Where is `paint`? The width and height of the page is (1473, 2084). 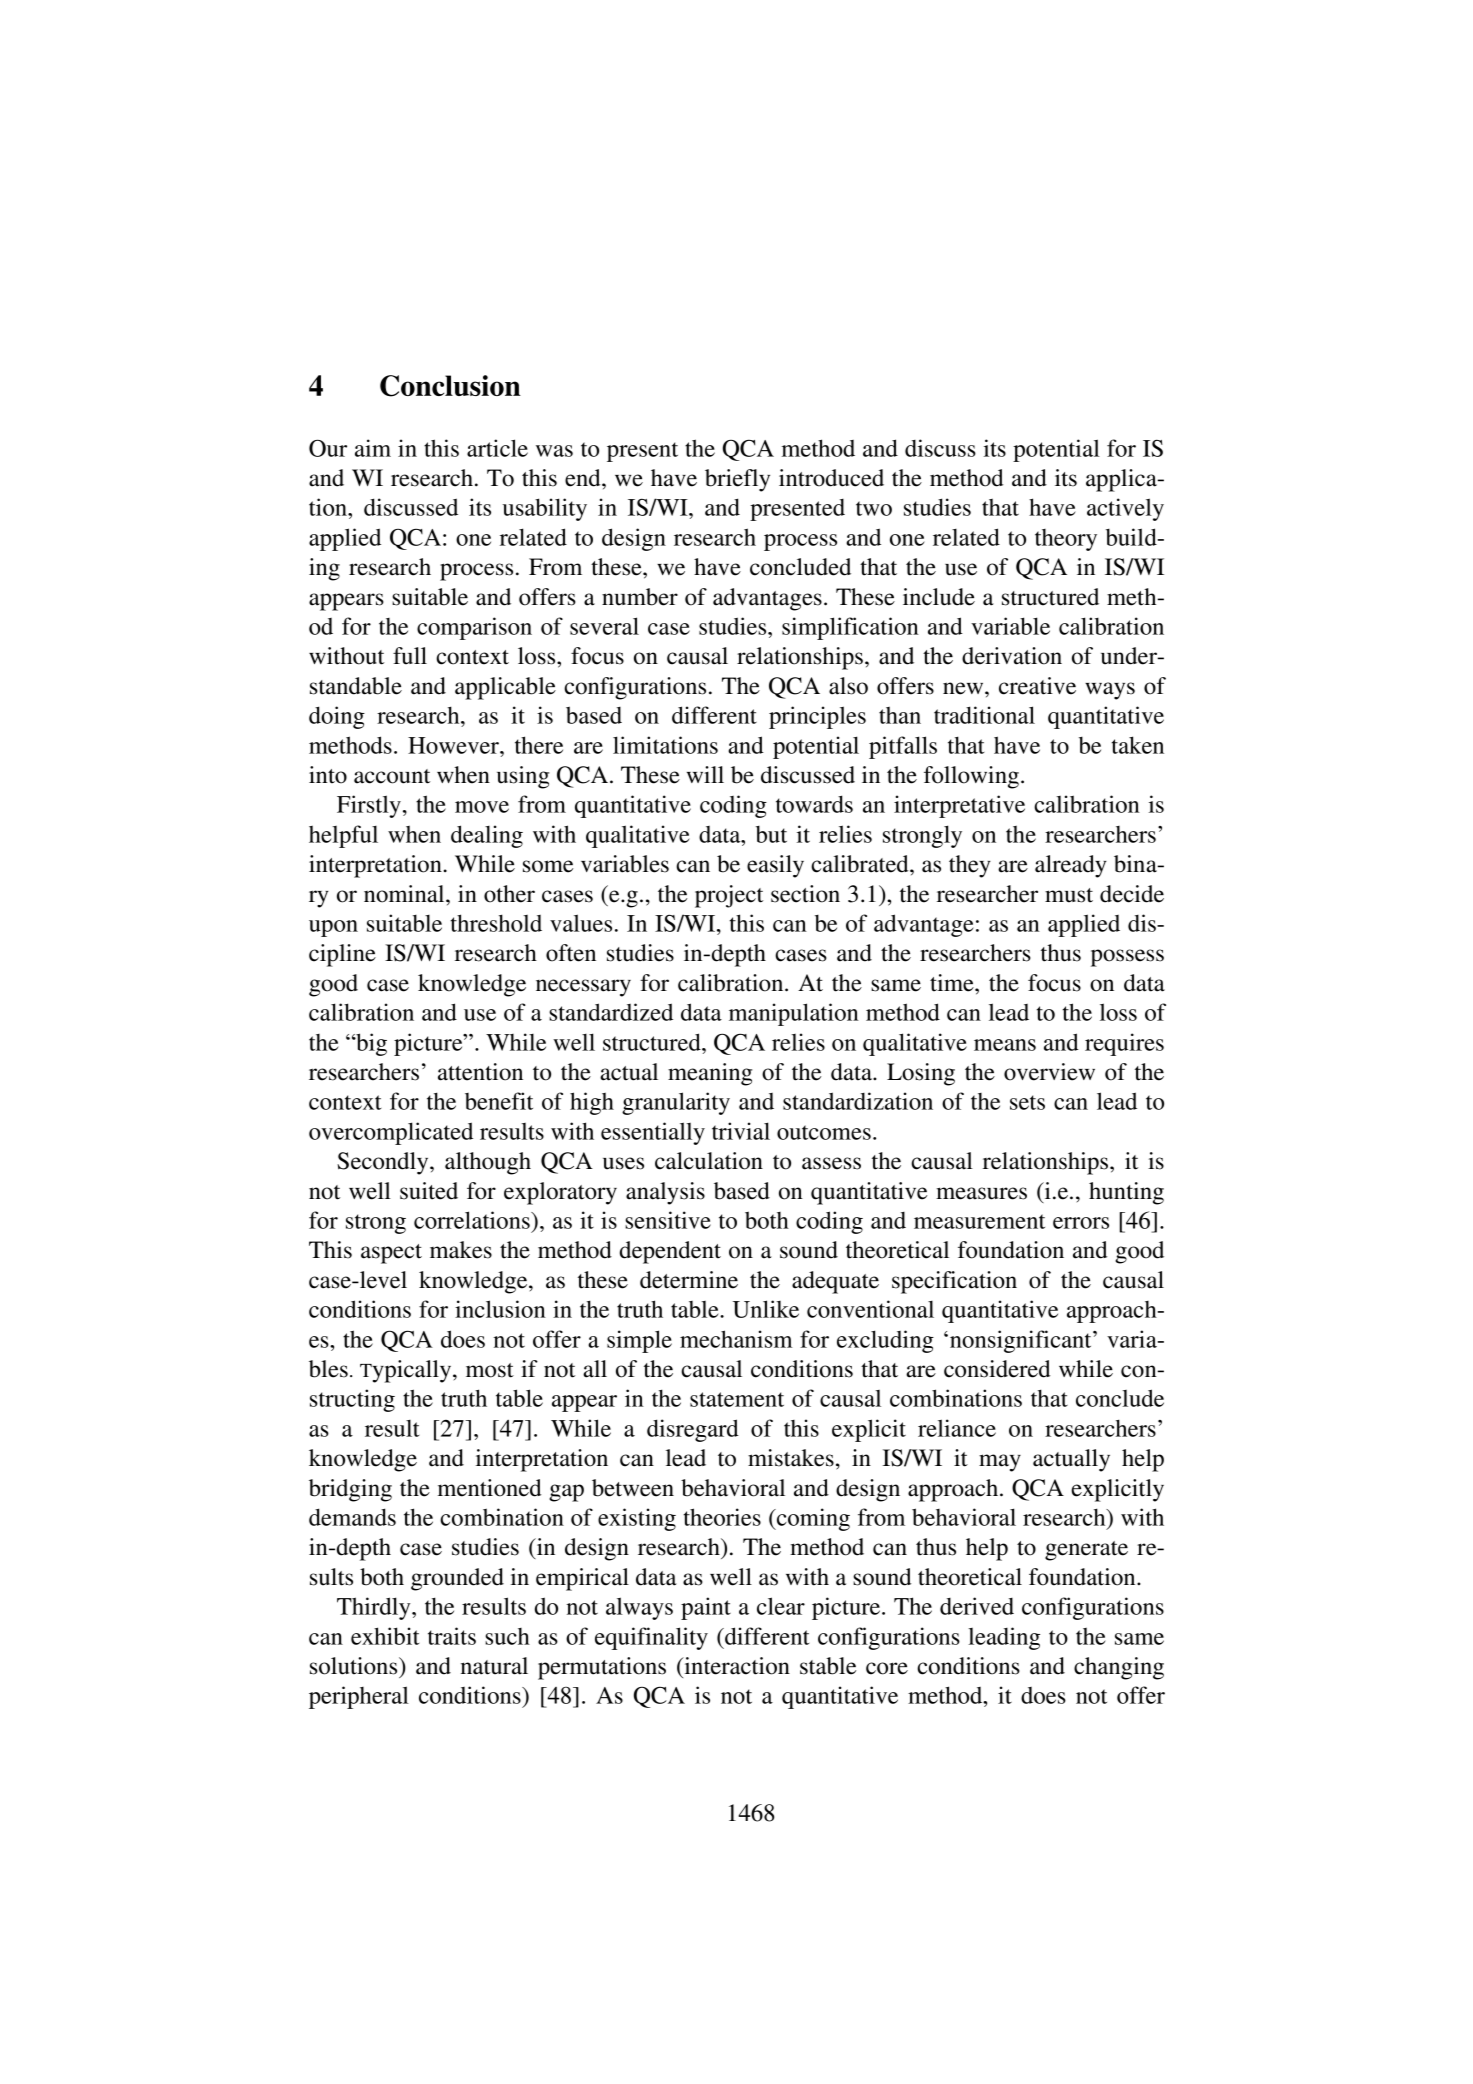 paint is located at coordinates (706, 1608).
